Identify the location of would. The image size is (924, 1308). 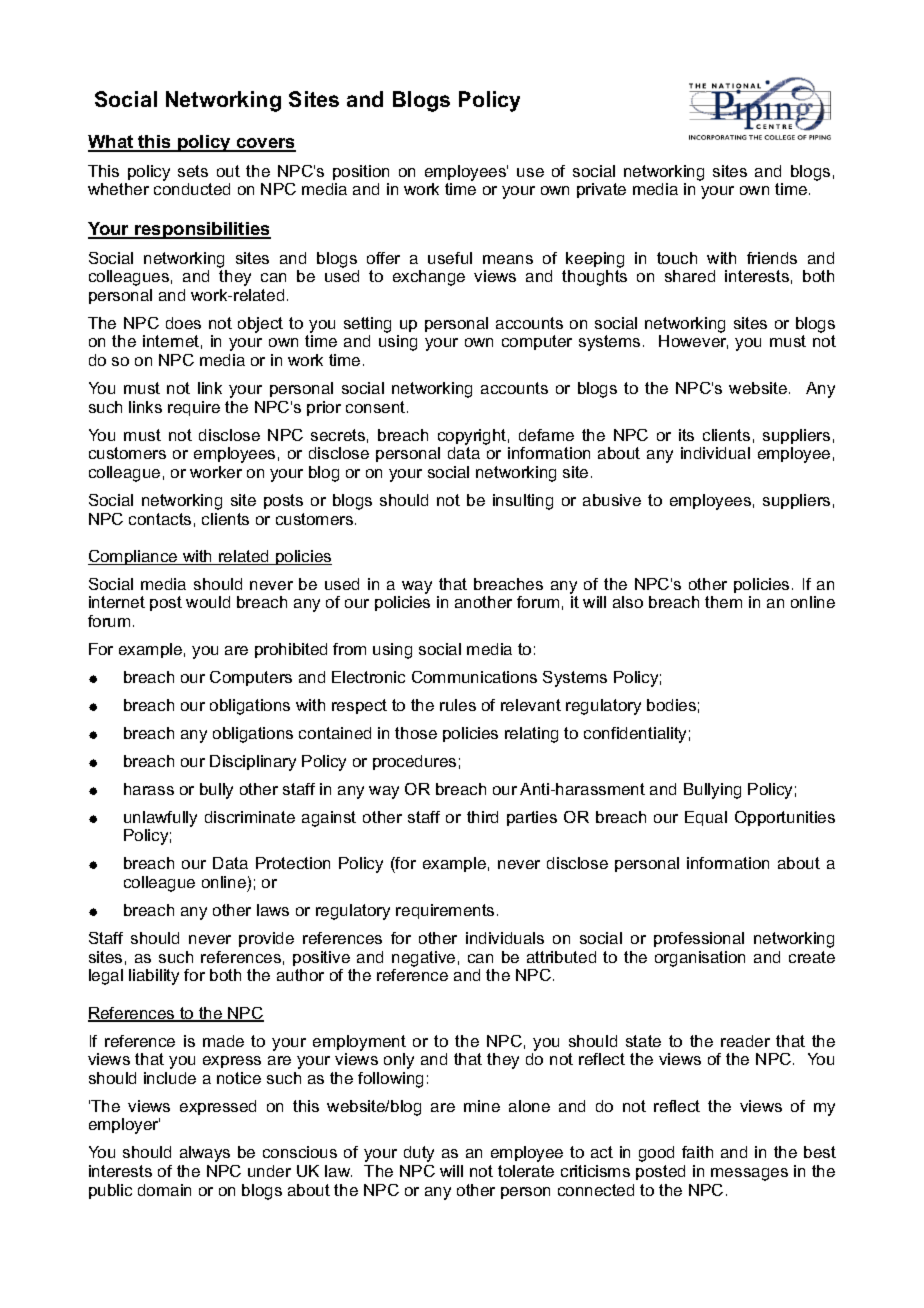
(208, 602).
